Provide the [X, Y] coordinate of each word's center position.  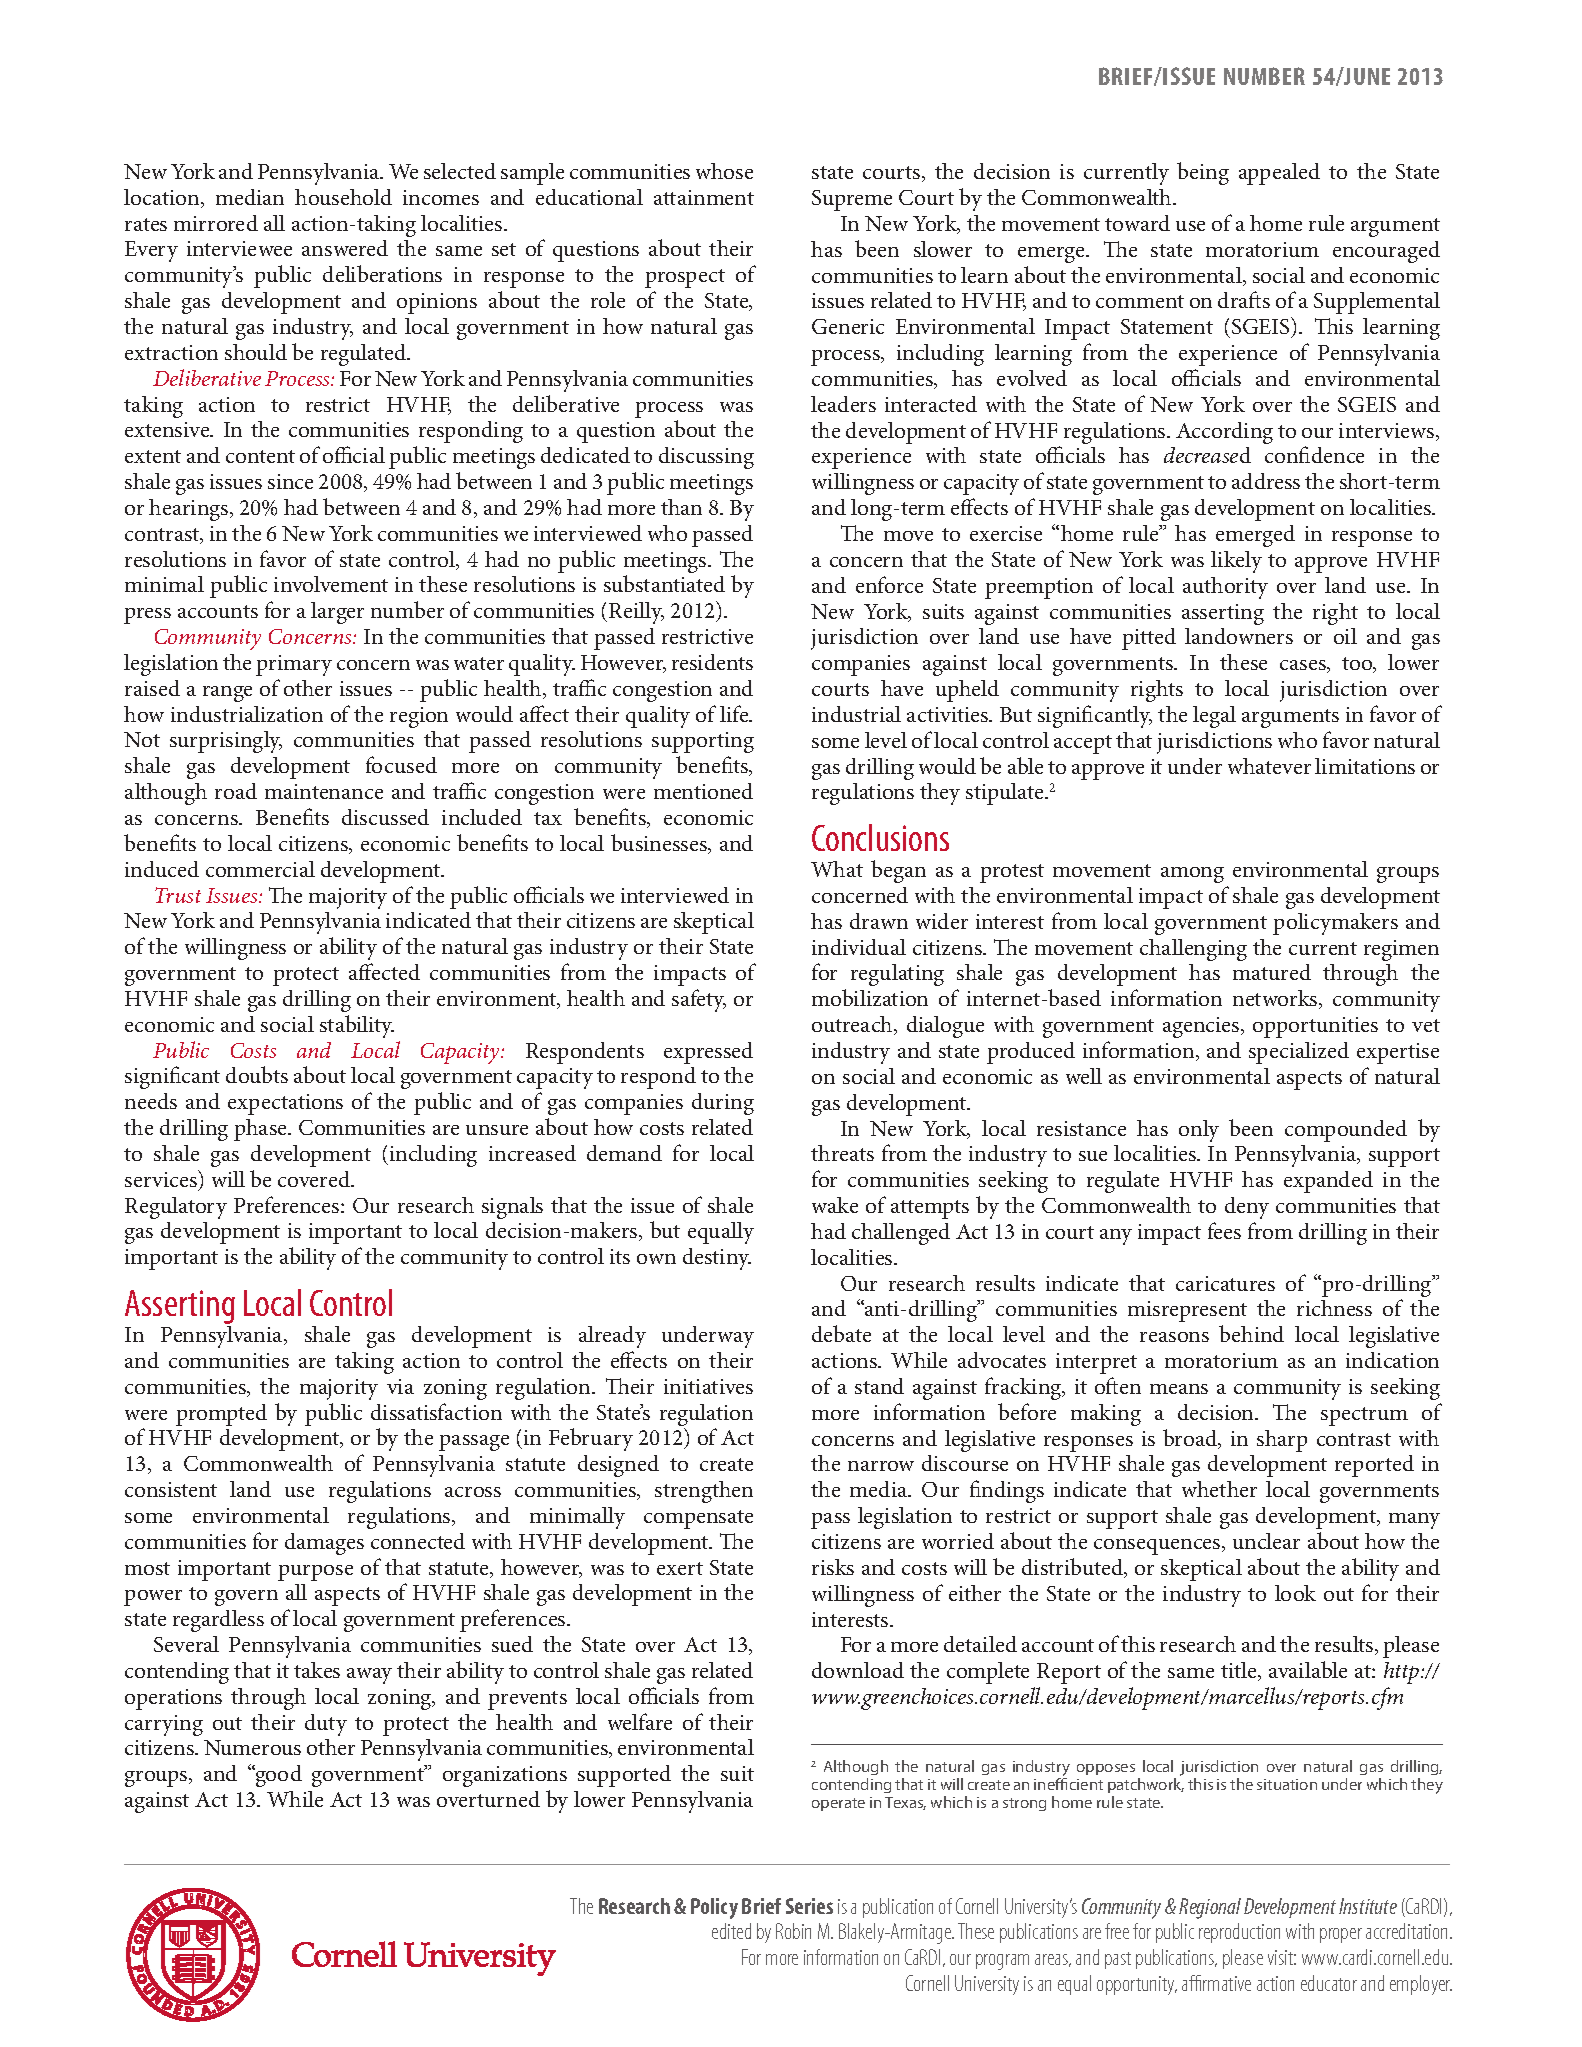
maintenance [324, 791]
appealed [1279, 174]
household [343, 197]
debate [841, 1333]
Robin [793, 1931]
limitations [1365, 766]
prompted [221, 1415]
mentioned [703, 791]
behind [1251, 1333]
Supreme [852, 200]
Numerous [252, 1747]
